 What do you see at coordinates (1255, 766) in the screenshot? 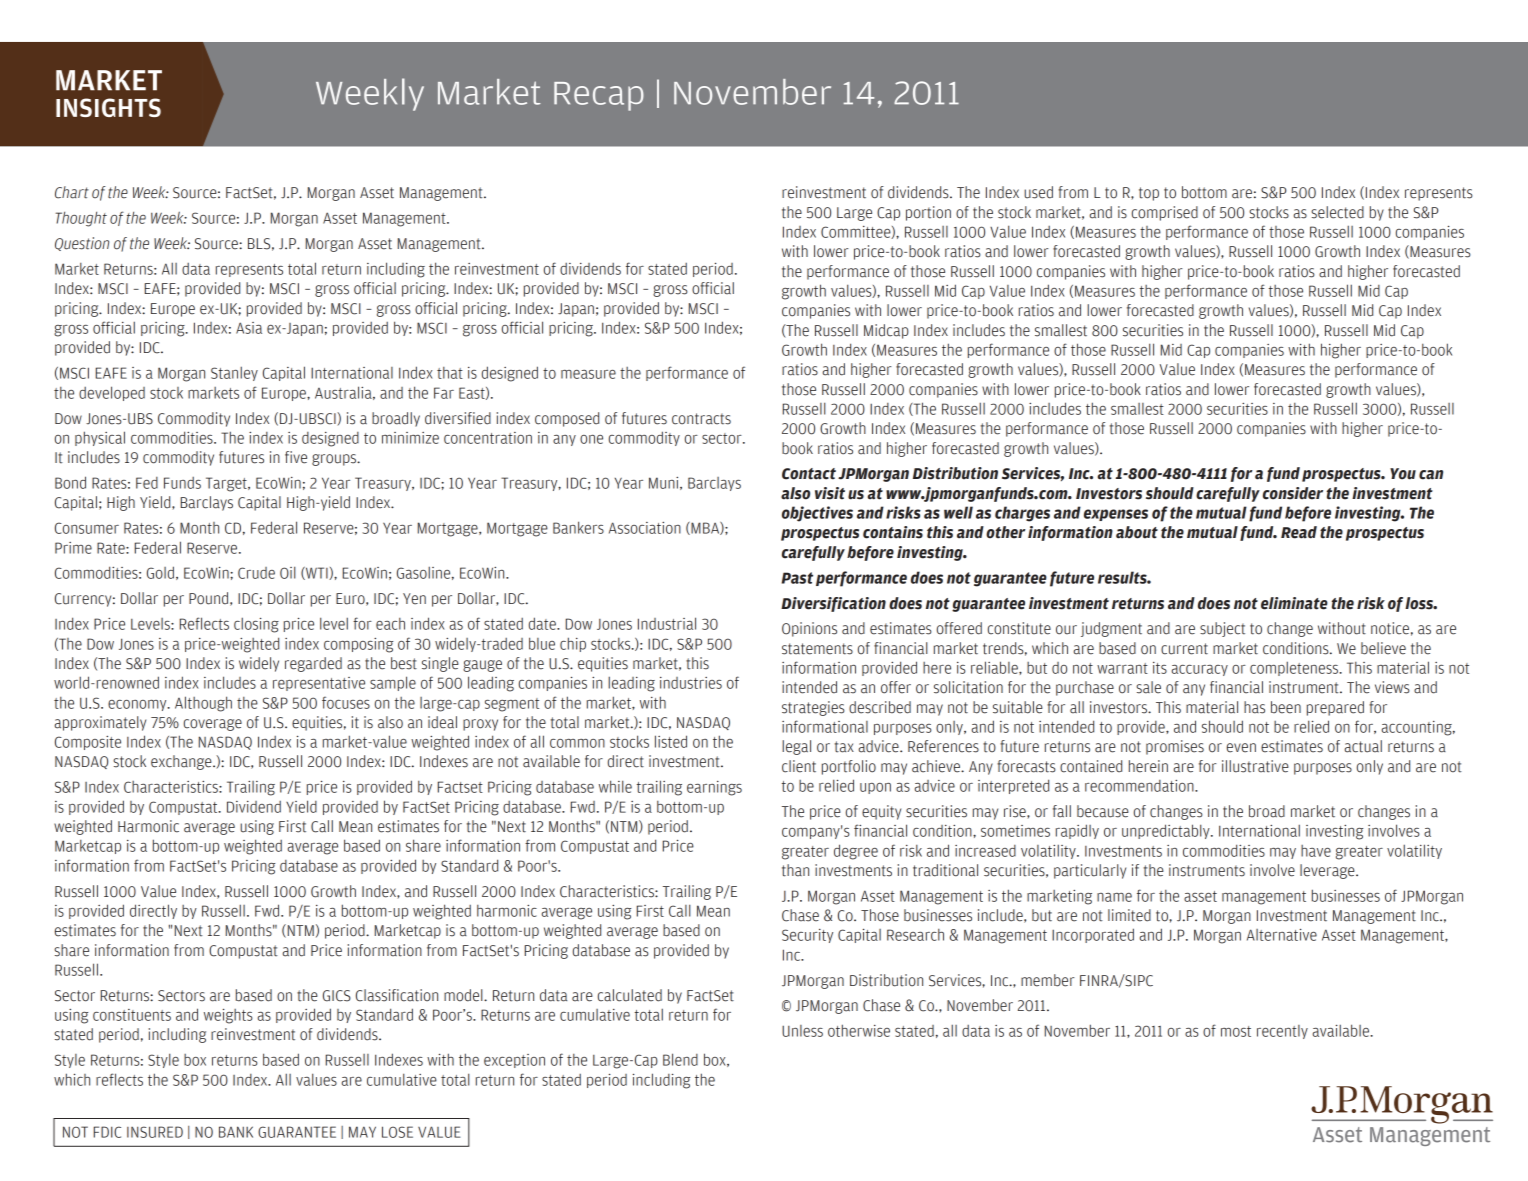
I see `illustrative` at bounding box center [1255, 766].
